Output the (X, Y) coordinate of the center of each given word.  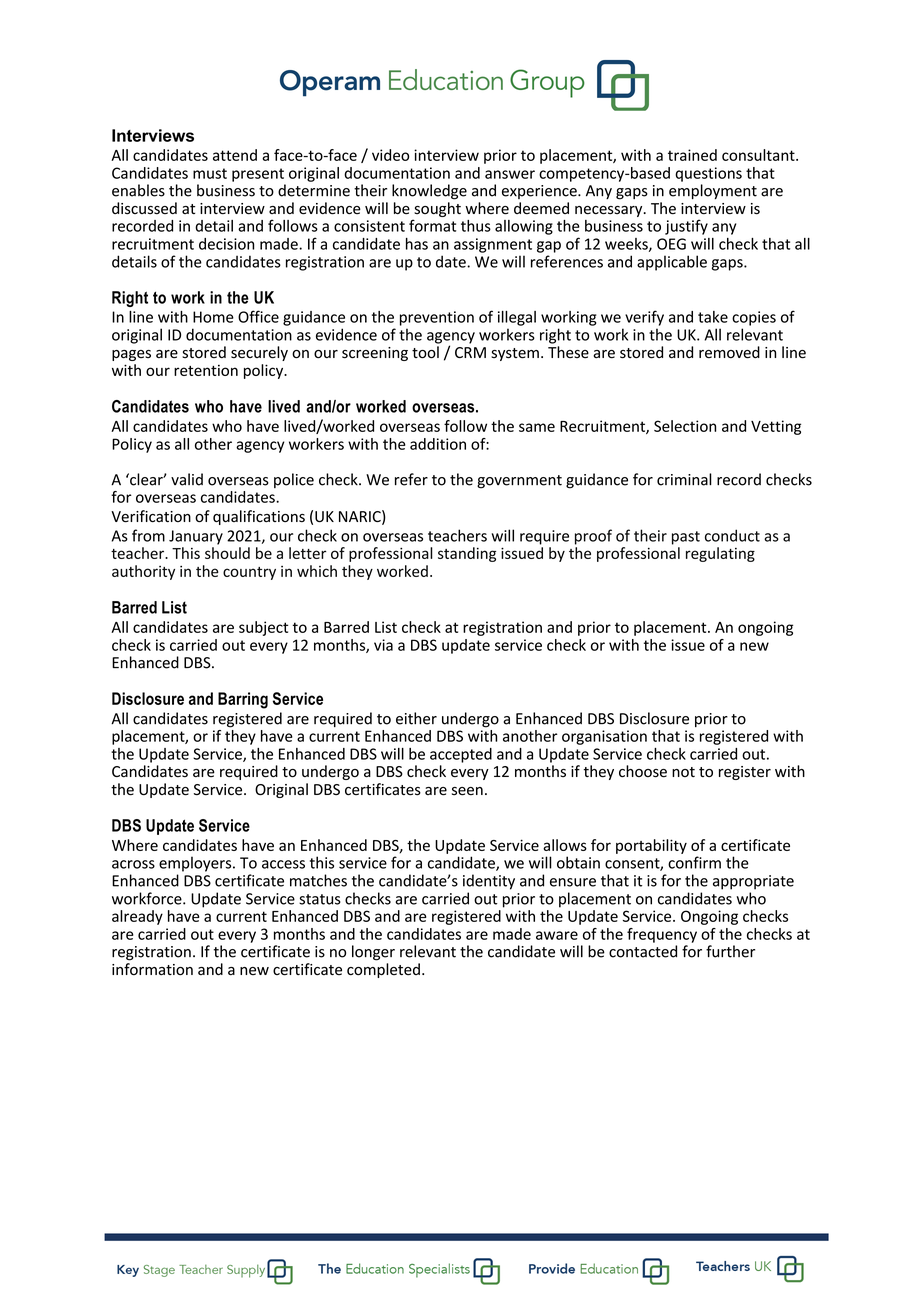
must (210, 173)
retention (206, 370)
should (227, 553)
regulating (720, 554)
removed (729, 352)
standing (467, 554)
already (137, 917)
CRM (470, 352)
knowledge (429, 192)
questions (708, 174)
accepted (461, 755)
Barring (243, 700)
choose (643, 771)
